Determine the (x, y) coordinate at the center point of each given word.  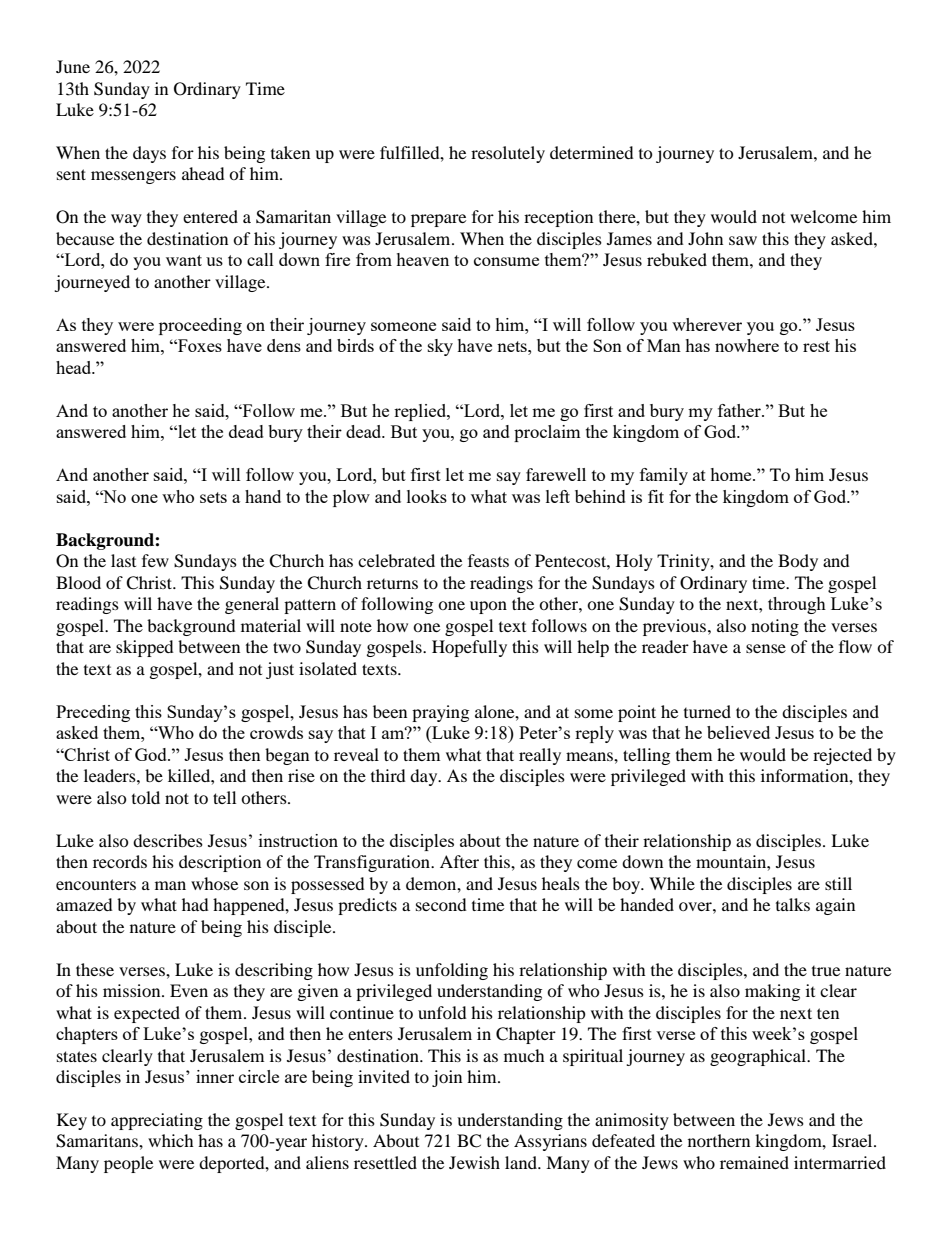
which (171, 1140)
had (195, 904)
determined (592, 152)
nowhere (747, 345)
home (732, 474)
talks (793, 904)
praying (440, 713)
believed (738, 732)
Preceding (93, 713)
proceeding (200, 326)
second (441, 904)
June (73, 66)
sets (213, 497)
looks (427, 496)
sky (440, 347)
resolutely (508, 154)
